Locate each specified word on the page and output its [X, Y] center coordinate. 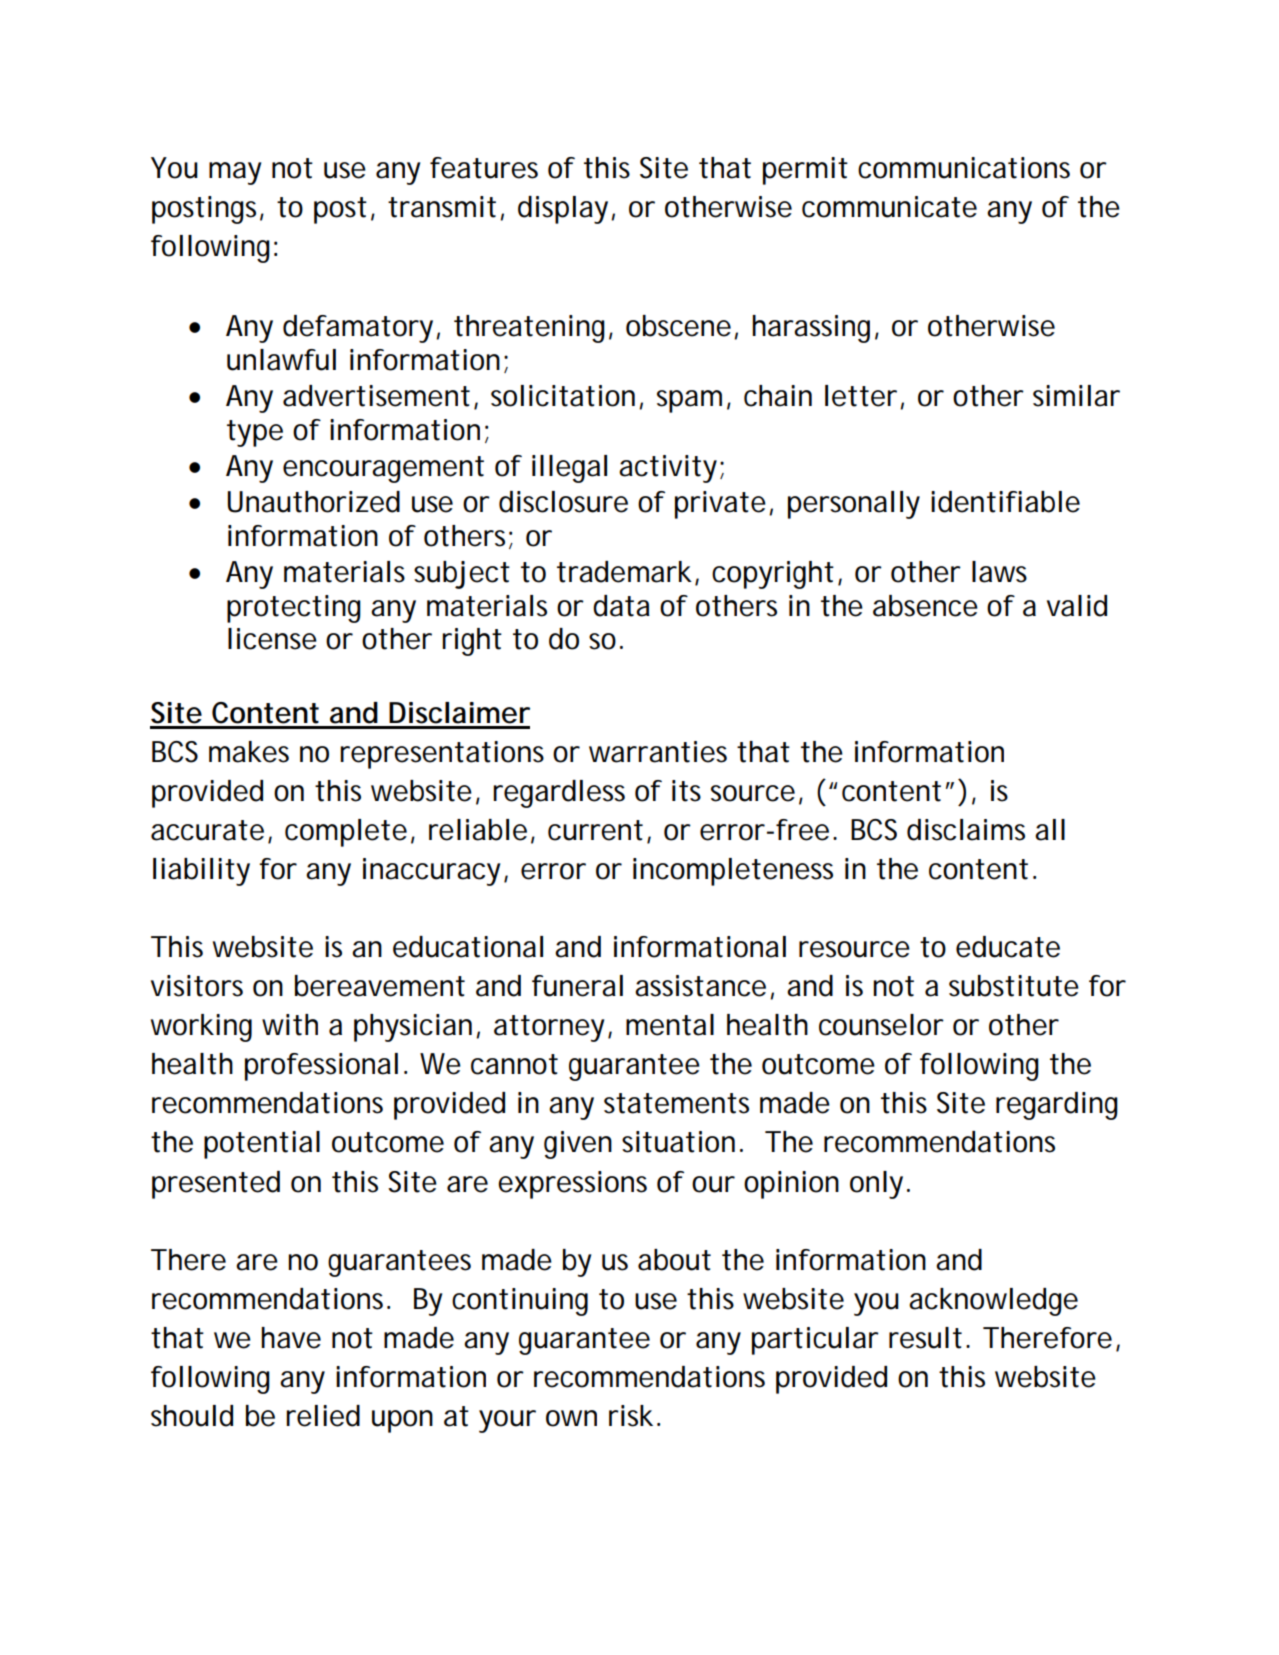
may [235, 173]
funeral [577, 986]
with [290, 1025]
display [565, 210]
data [621, 606]
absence [925, 606]
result [925, 1338]
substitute [1014, 986]
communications [964, 168]
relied [323, 1416]
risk [631, 1416]
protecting [294, 609]
